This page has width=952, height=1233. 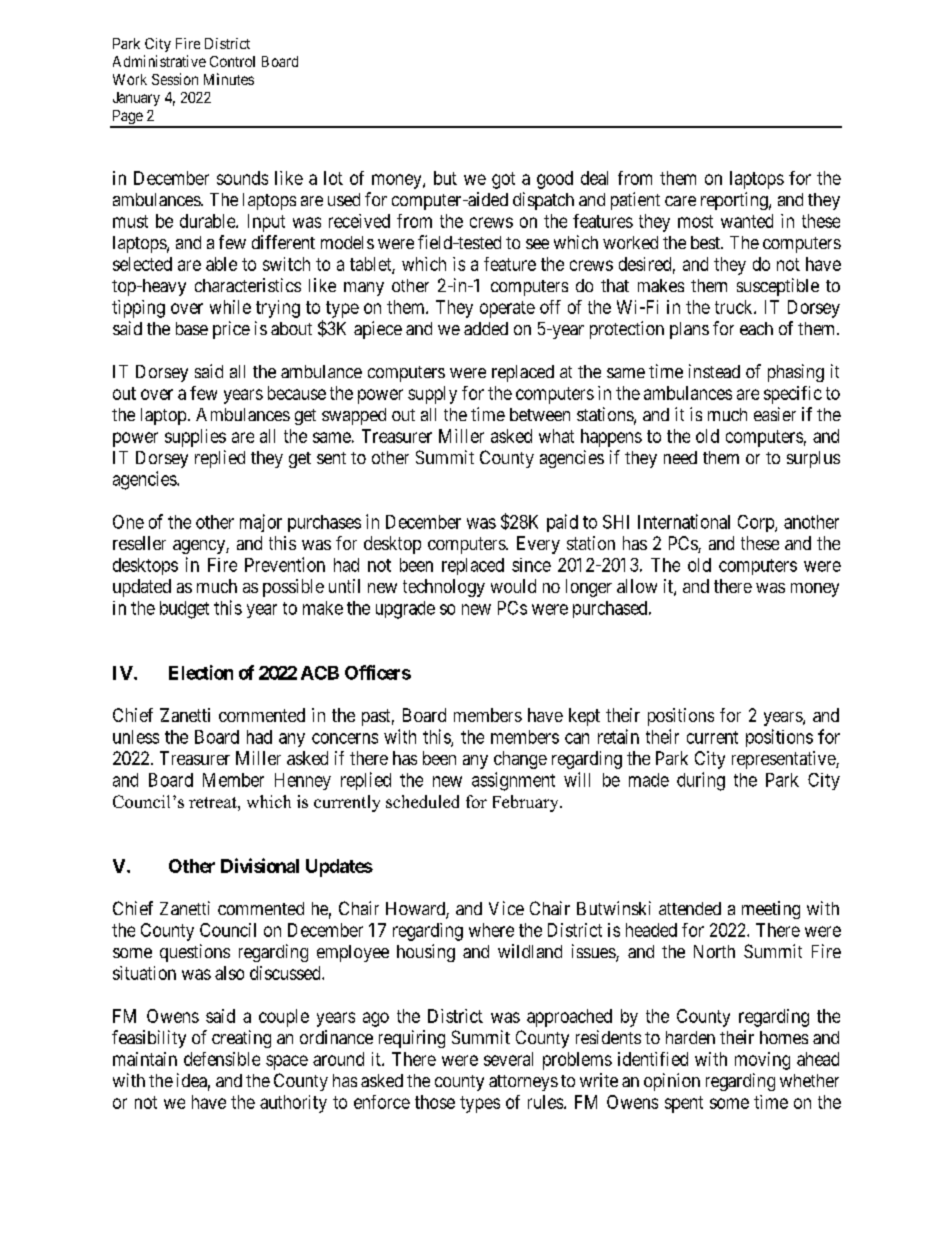 What do you see at coordinates (222, 1059) in the page?
I see `defensible` at bounding box center [222, 1059].
